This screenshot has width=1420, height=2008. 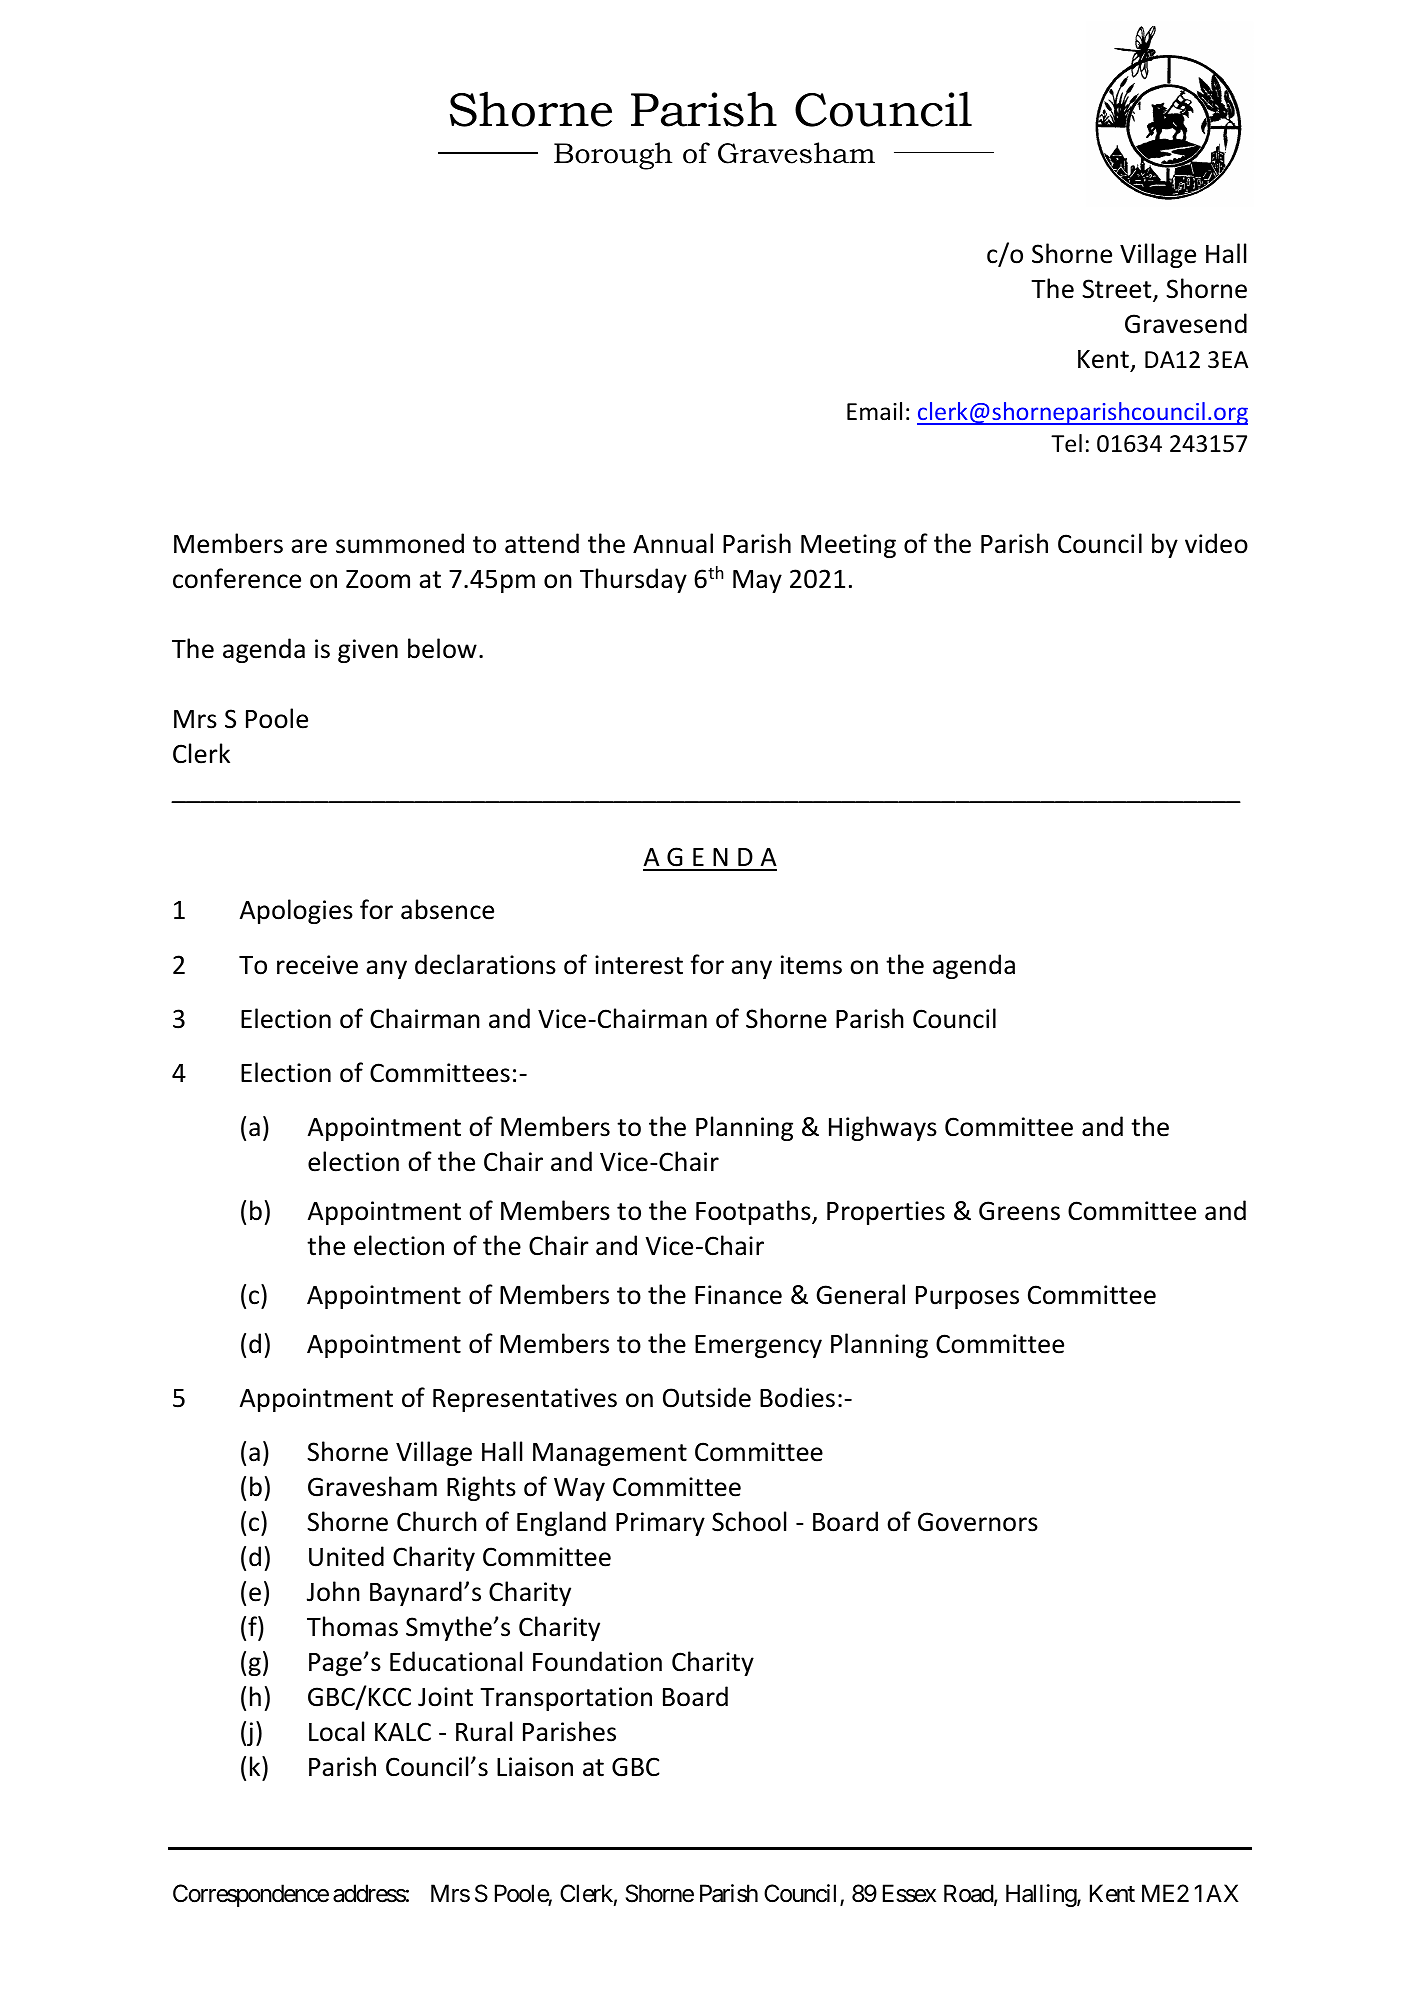 What do you see at coordinates (978, 1522) in the screenshot?
I see `Governors` at bounding box center [978, 1522].
